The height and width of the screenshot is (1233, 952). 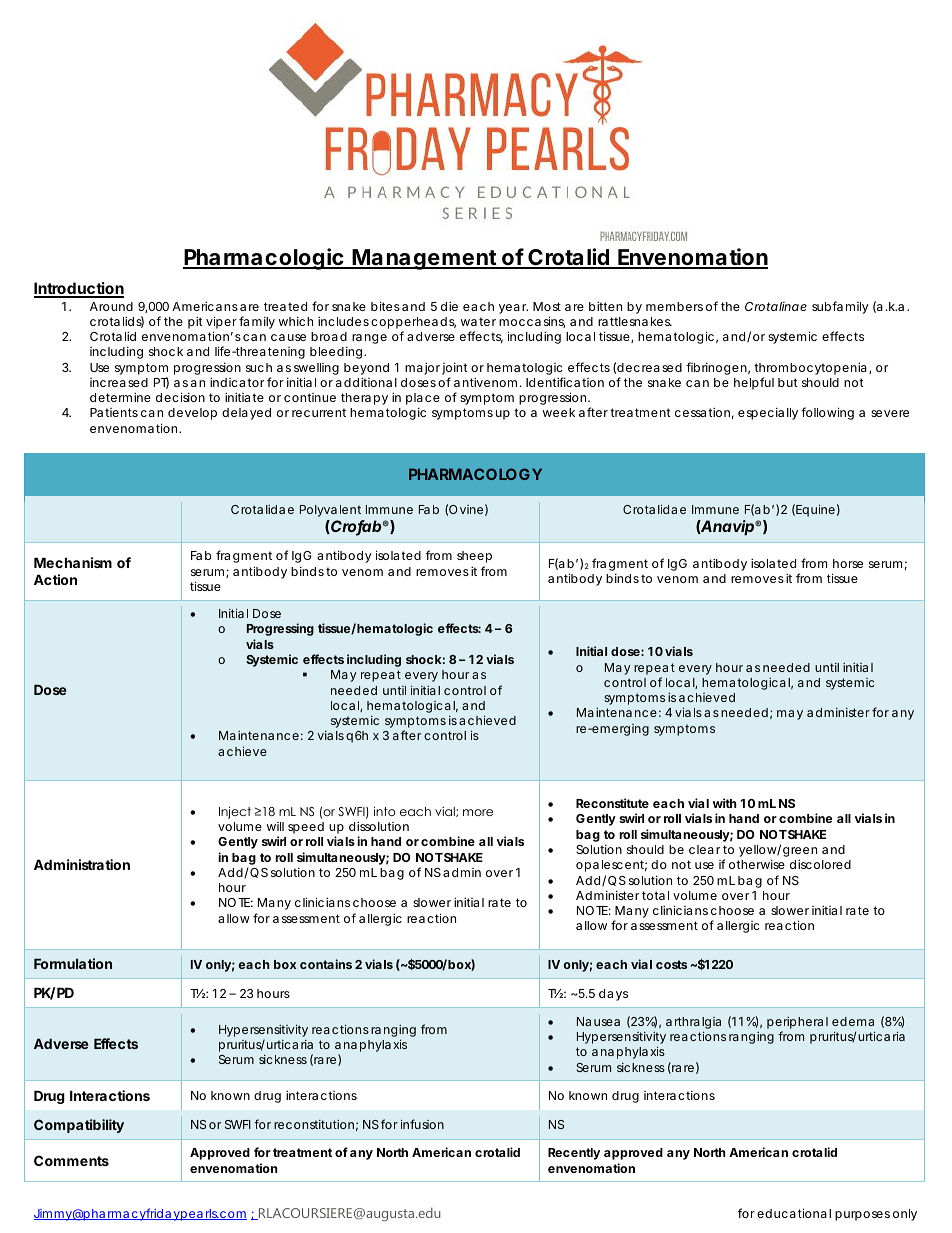 I want to click on educational, so click(x=794, y=1213).
